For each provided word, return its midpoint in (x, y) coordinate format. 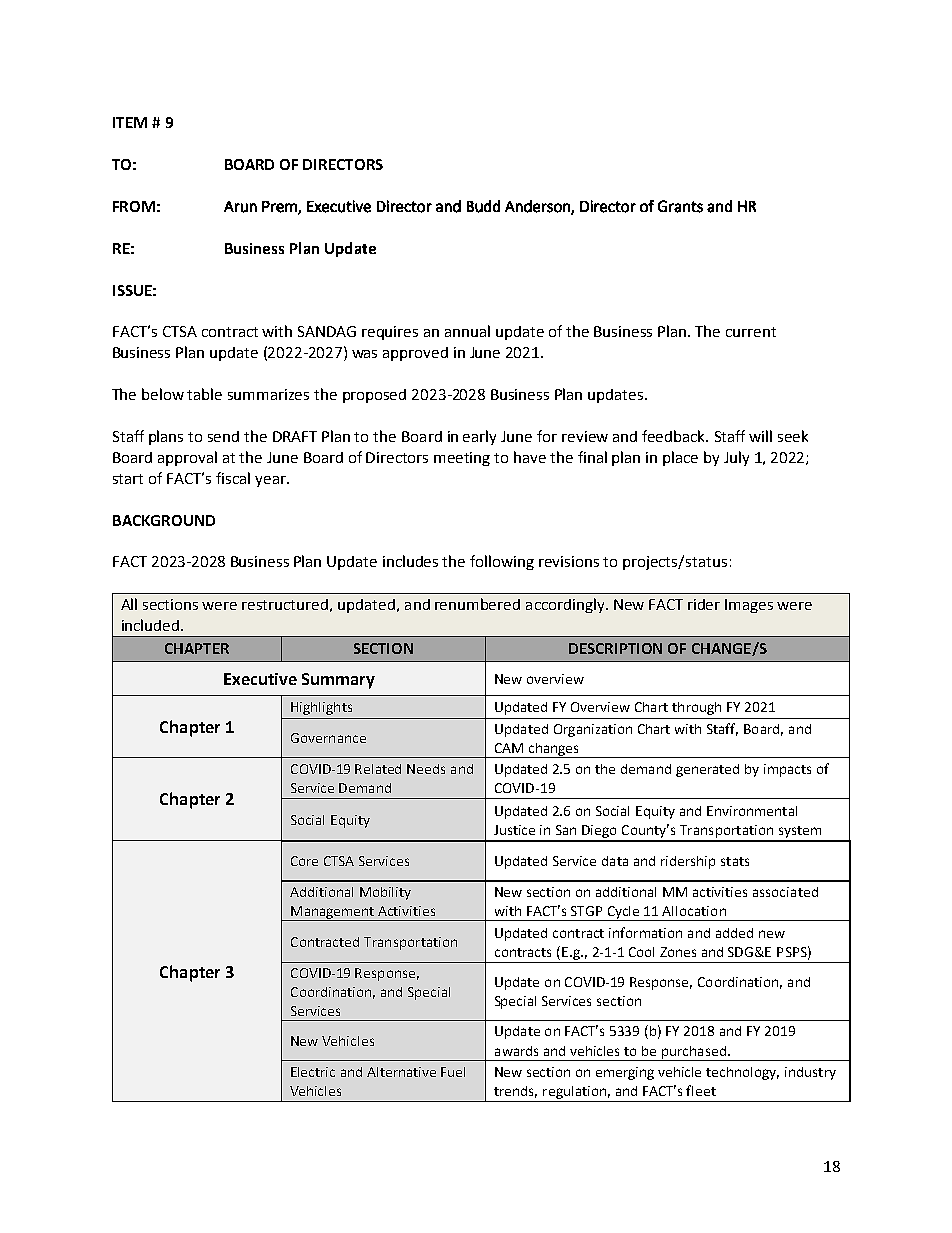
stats (735, 861)
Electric (313, 1072)
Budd (483, 206)
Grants (680, 206)
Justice (514, 830)
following (502, 562)
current (751, 332)
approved (415, 354)
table (204, 394)
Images (749, 606)
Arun (240, 207)
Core (304, 861)
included (152, 625)
